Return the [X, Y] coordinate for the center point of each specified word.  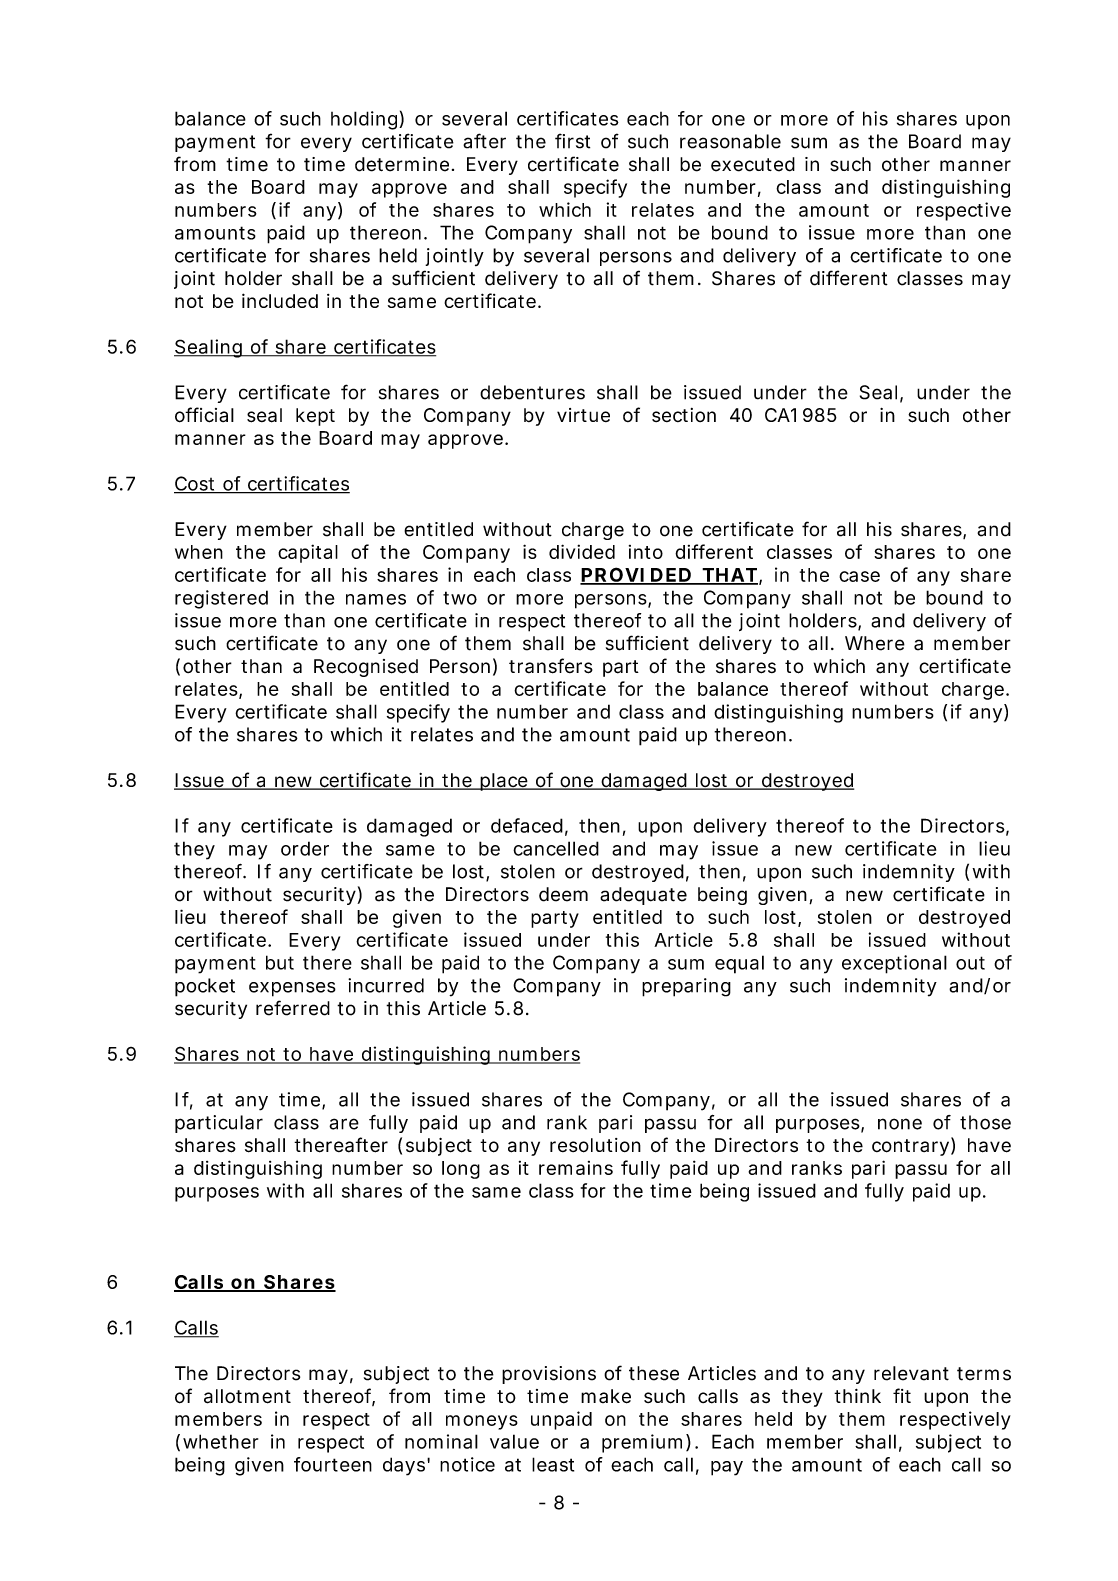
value [514, 1441]
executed [753, 164]
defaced [529, 826]
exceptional [894, 964]
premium [646, 1443]
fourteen [333, 1464]
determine [404, 164]
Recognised [366, 668]
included [280, 300]
